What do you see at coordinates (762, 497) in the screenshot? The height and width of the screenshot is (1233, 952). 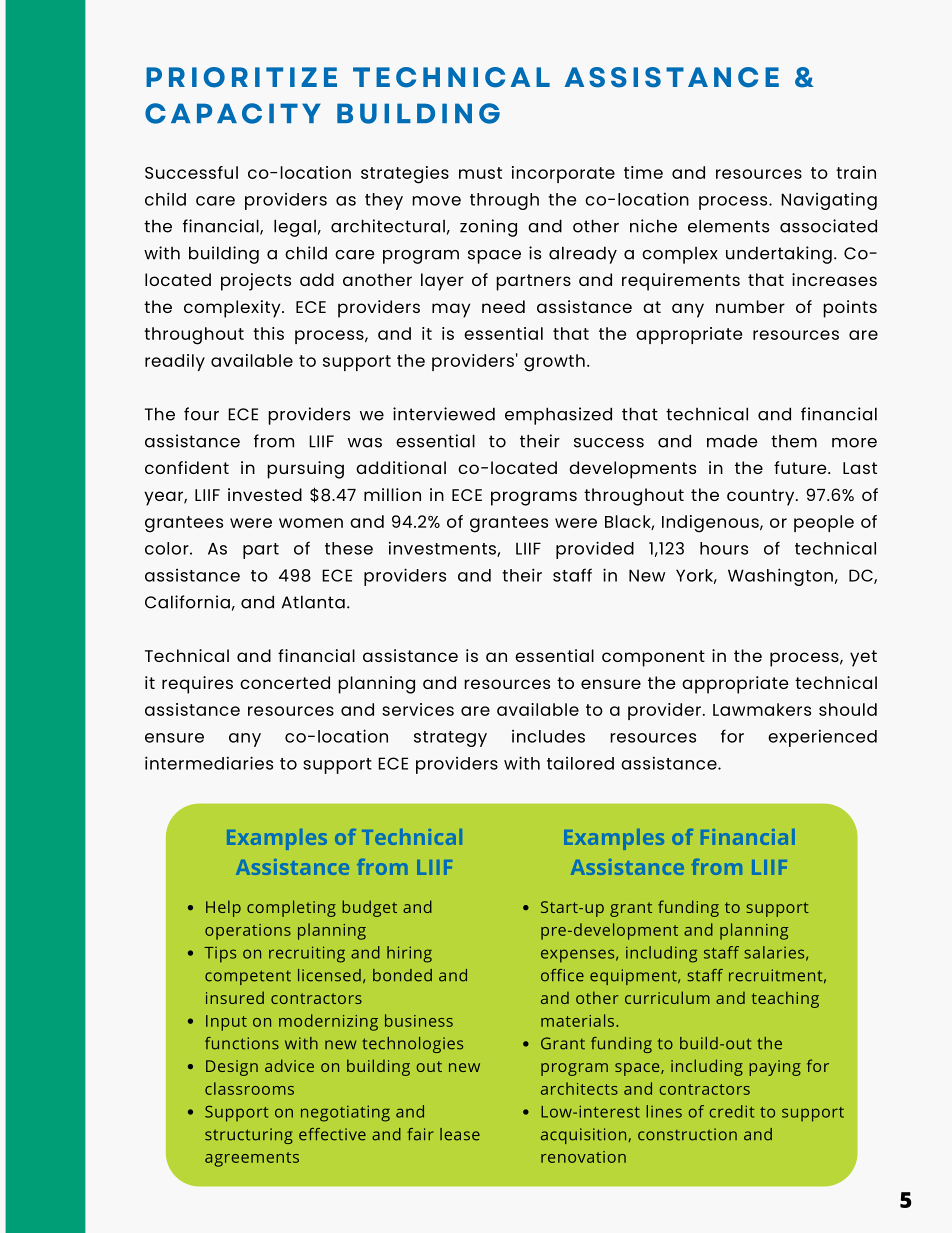 I see `country` at bounding box center [762, 497].
